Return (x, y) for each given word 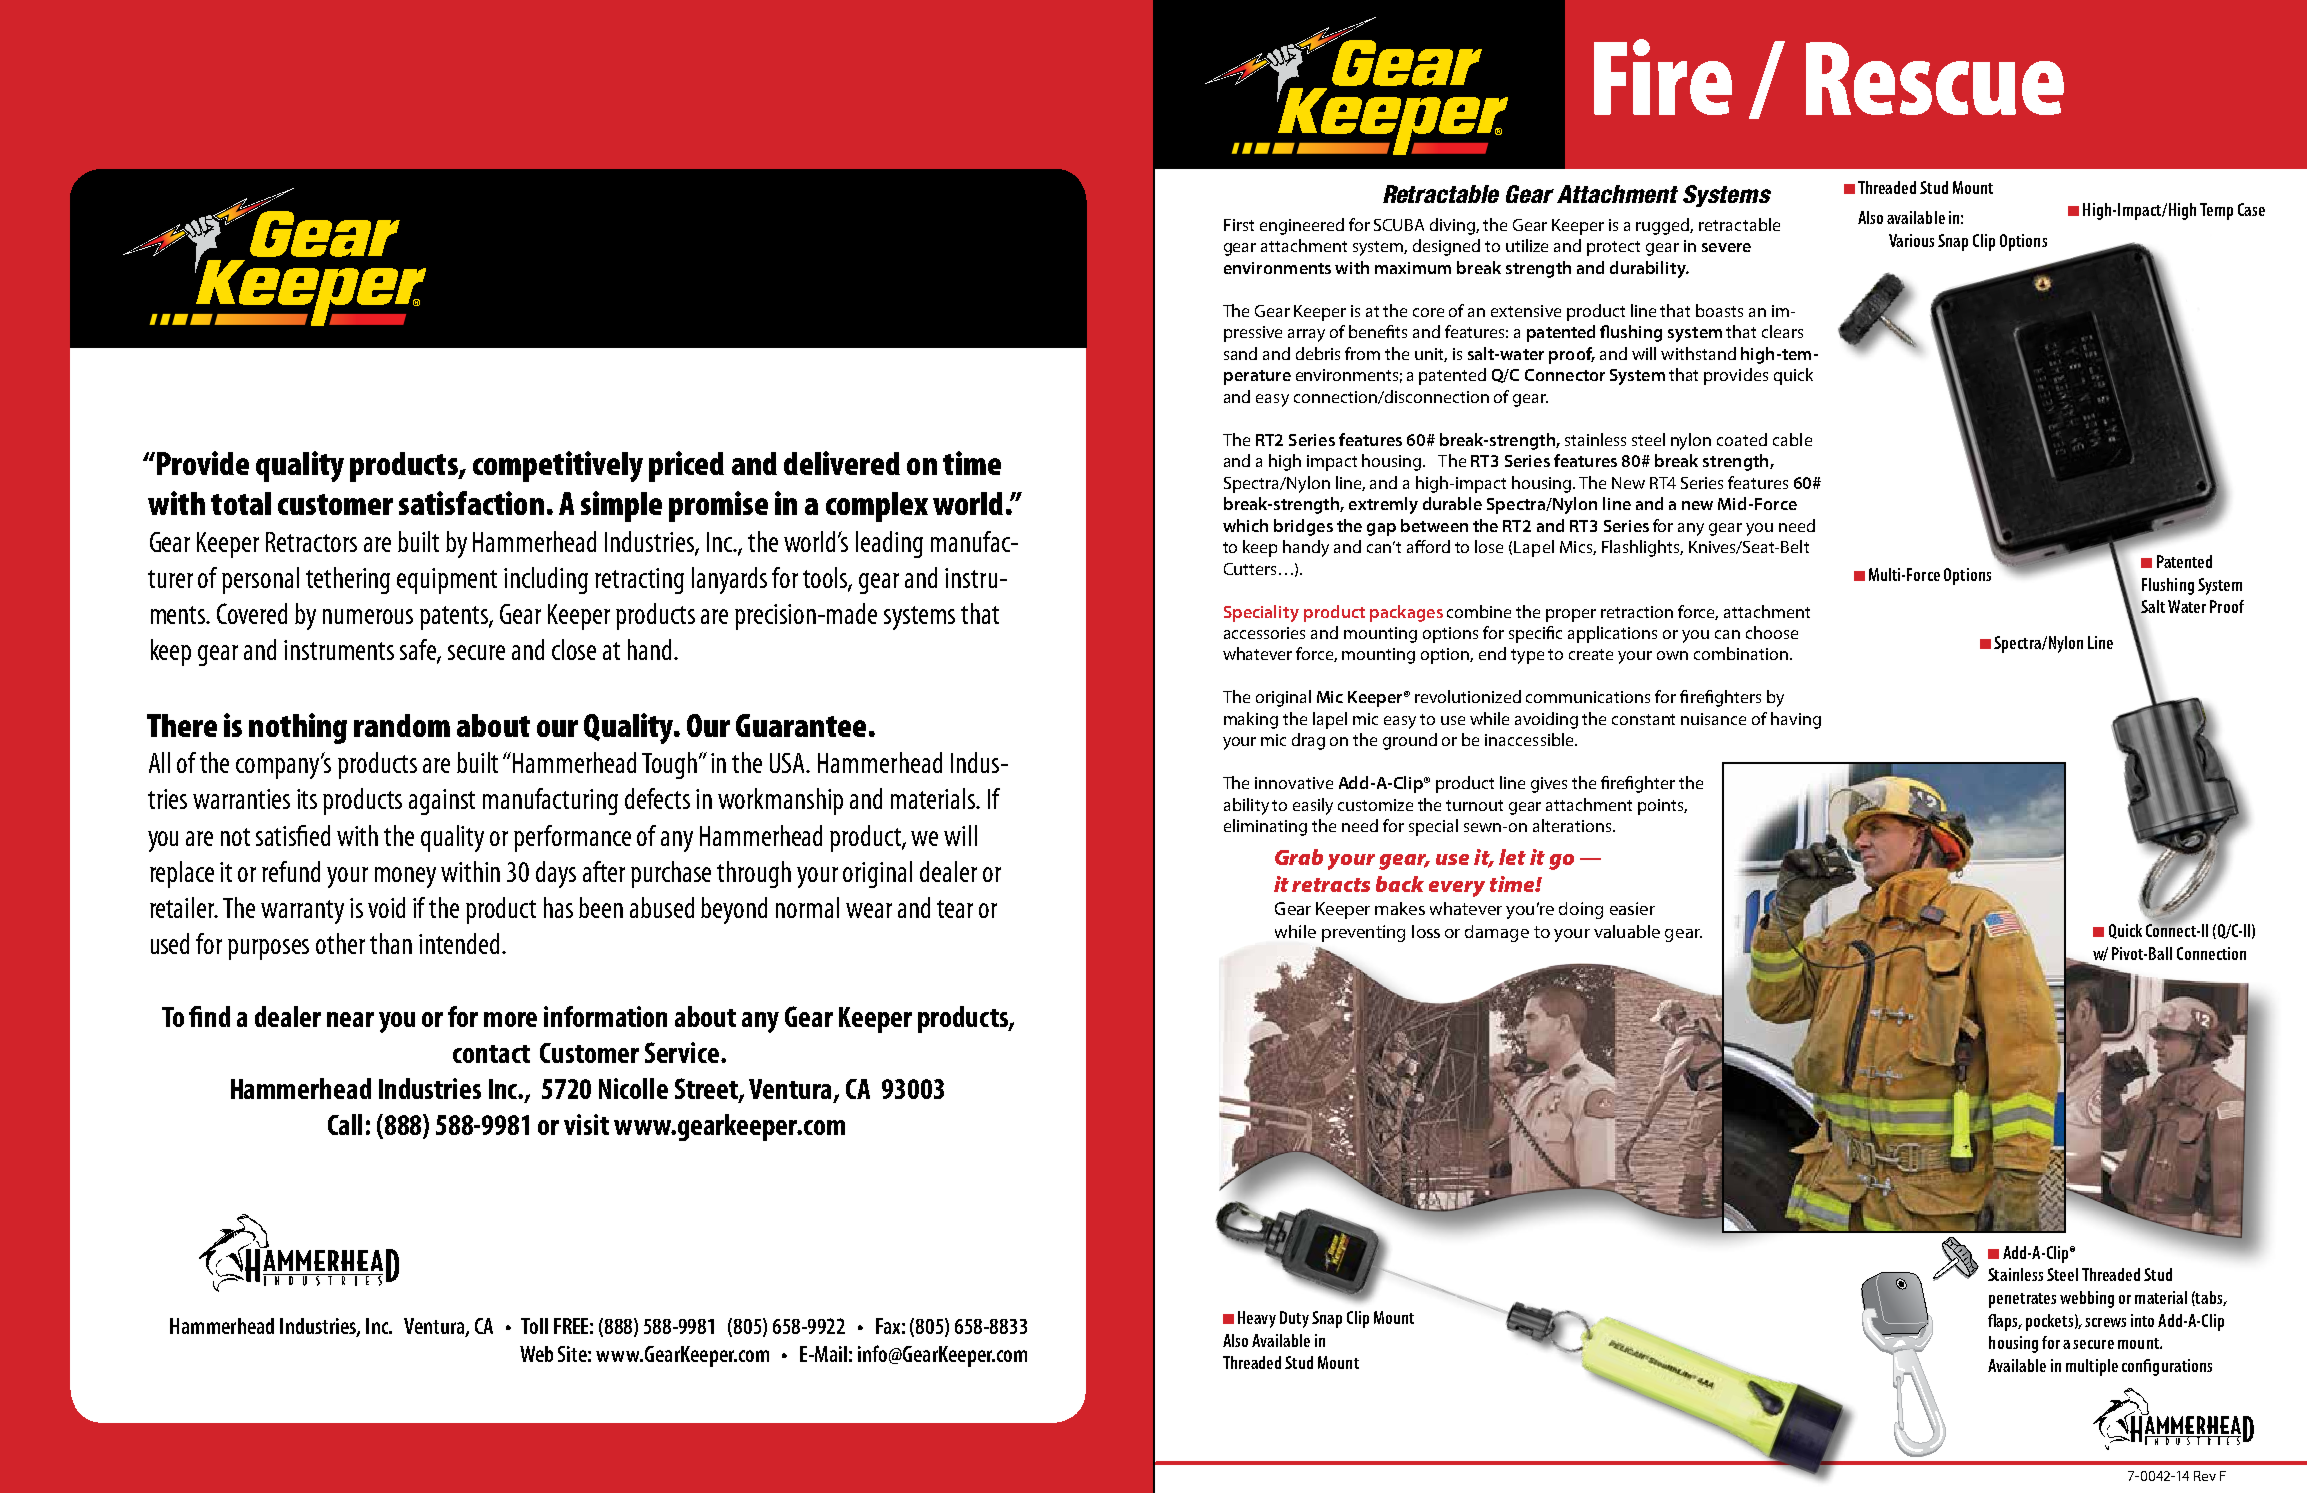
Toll (534, 1326)
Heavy (1257, 1319)
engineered (1302, 226)
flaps (2004, 1322)
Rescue (1935, 78)
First (1239, 225)
